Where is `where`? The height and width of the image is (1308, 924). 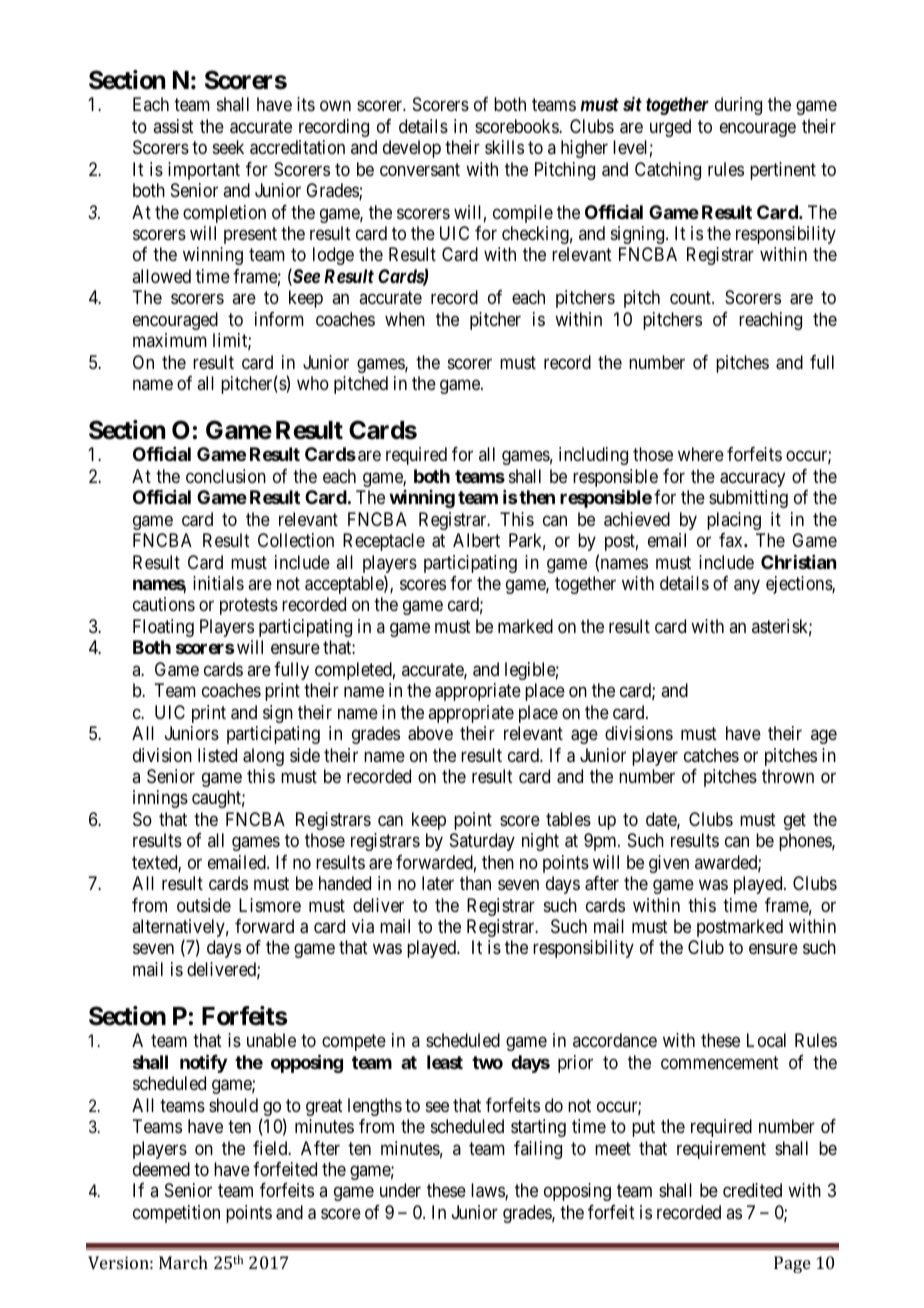 where is located at coordinates (701, 454).
